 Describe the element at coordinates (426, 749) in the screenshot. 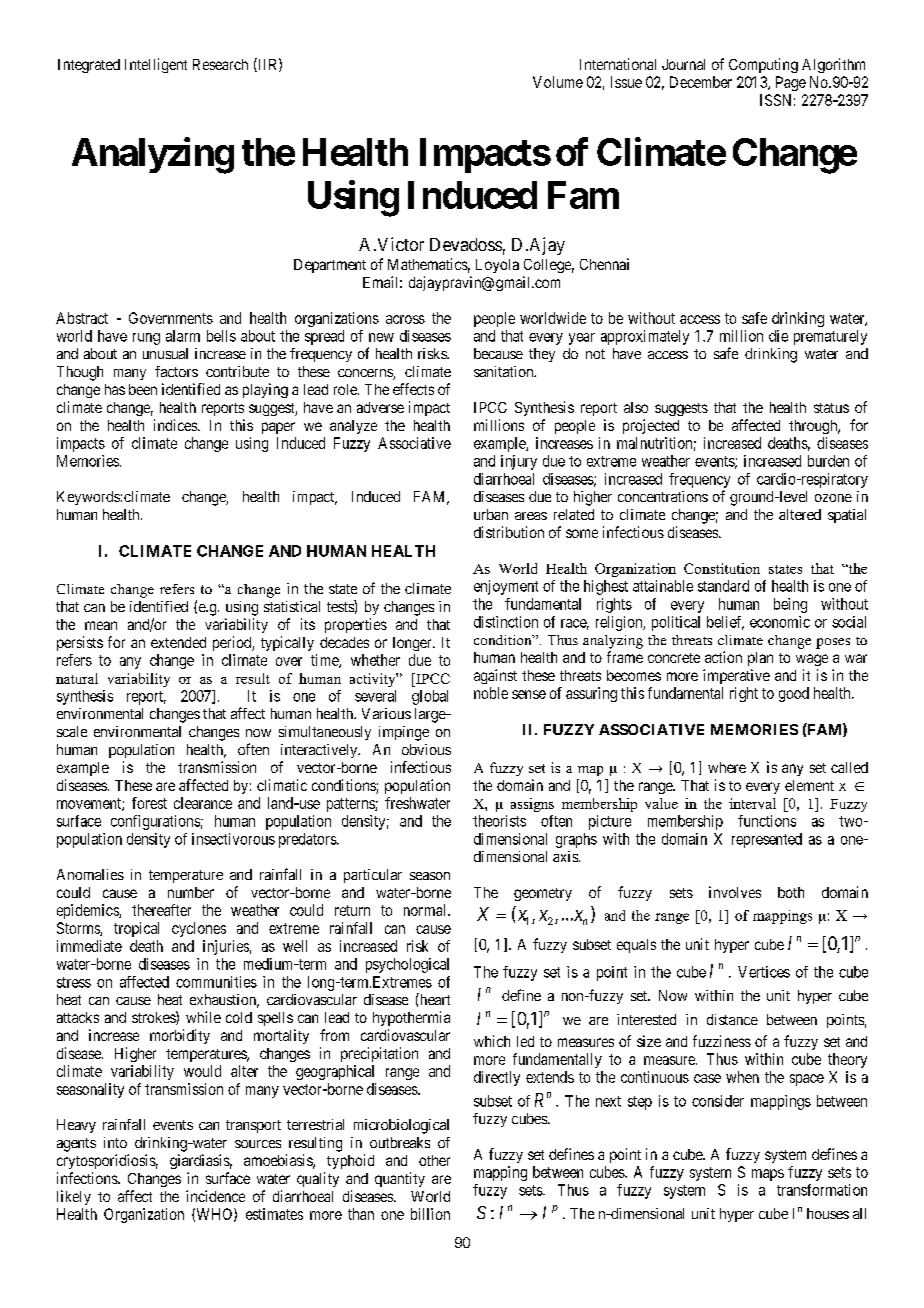

I see `obvious` at that location.
